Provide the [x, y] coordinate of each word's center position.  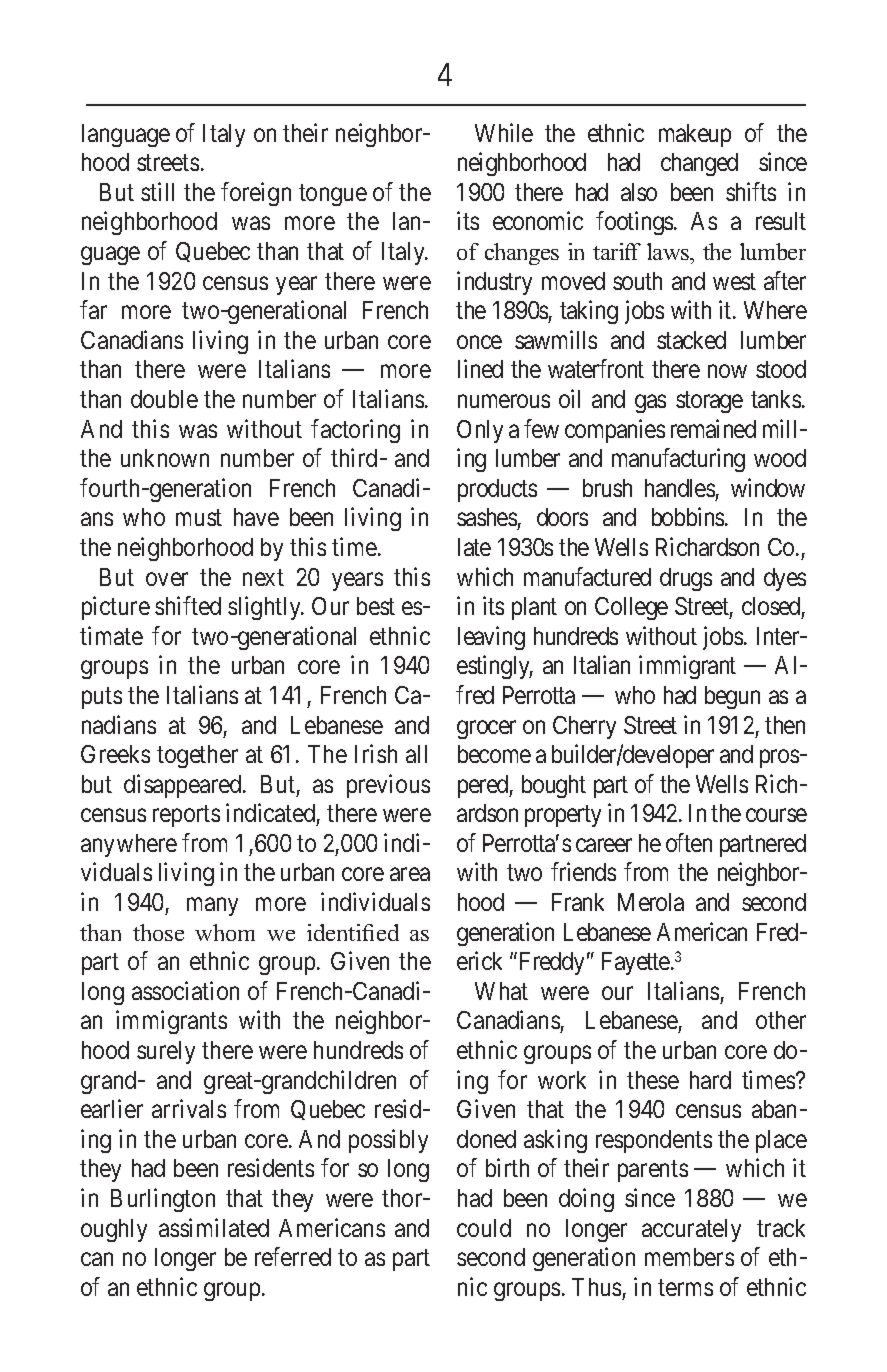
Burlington [163, 1200]
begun [732, 697]
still [157, 191]
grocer [486, 729]
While [504, 132]
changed [699, 164]
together [197, 756]
